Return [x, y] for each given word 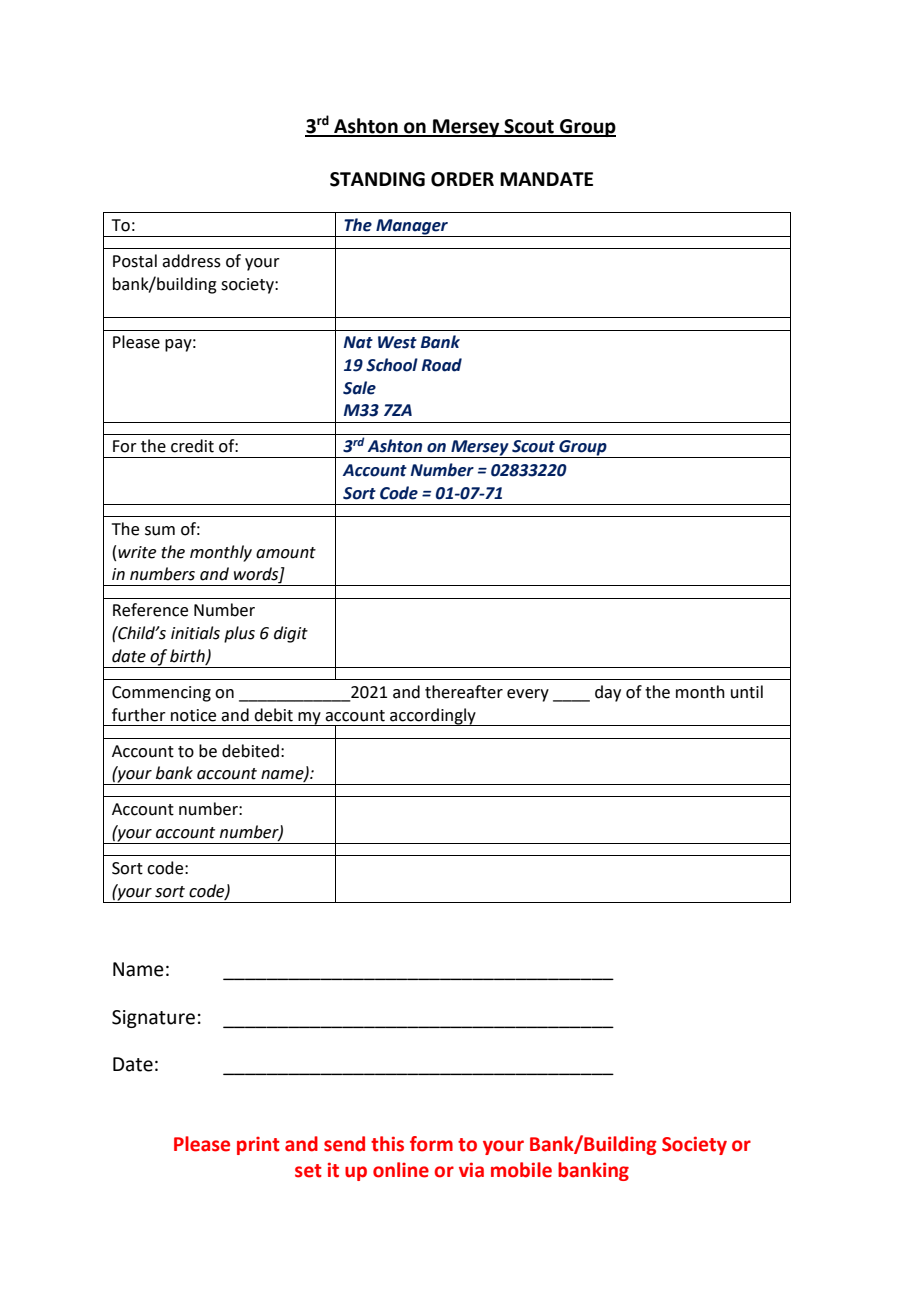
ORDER [462, 179]
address [191, 261]
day [608, 693]
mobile [521, 1170]
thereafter [464, 692]
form [431, 1144]
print [258, 1146]
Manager [412, 228]
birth [188, 656]
